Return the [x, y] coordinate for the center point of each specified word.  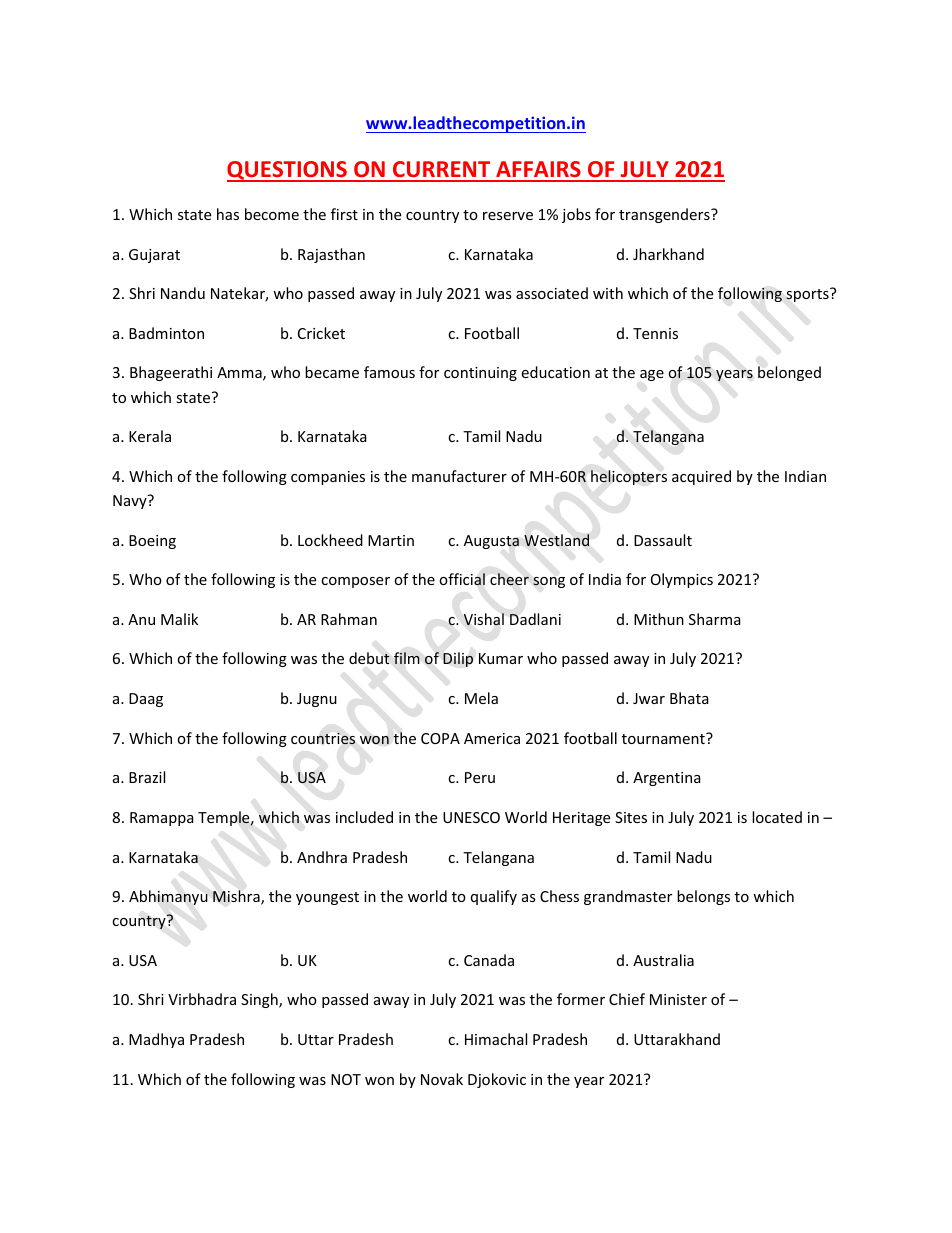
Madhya [156, 1040]
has [228, 214]
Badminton [166, 333]
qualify [494, 897]
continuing [480, 374]
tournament [664, 738]
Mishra [237, 897]
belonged [789, 373]
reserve [508, 216]
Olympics [682, 580]
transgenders [665, 215]
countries [323, 738]
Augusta [491, 542]
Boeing [152, 542]
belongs [703, 897]
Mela [481, 698]
